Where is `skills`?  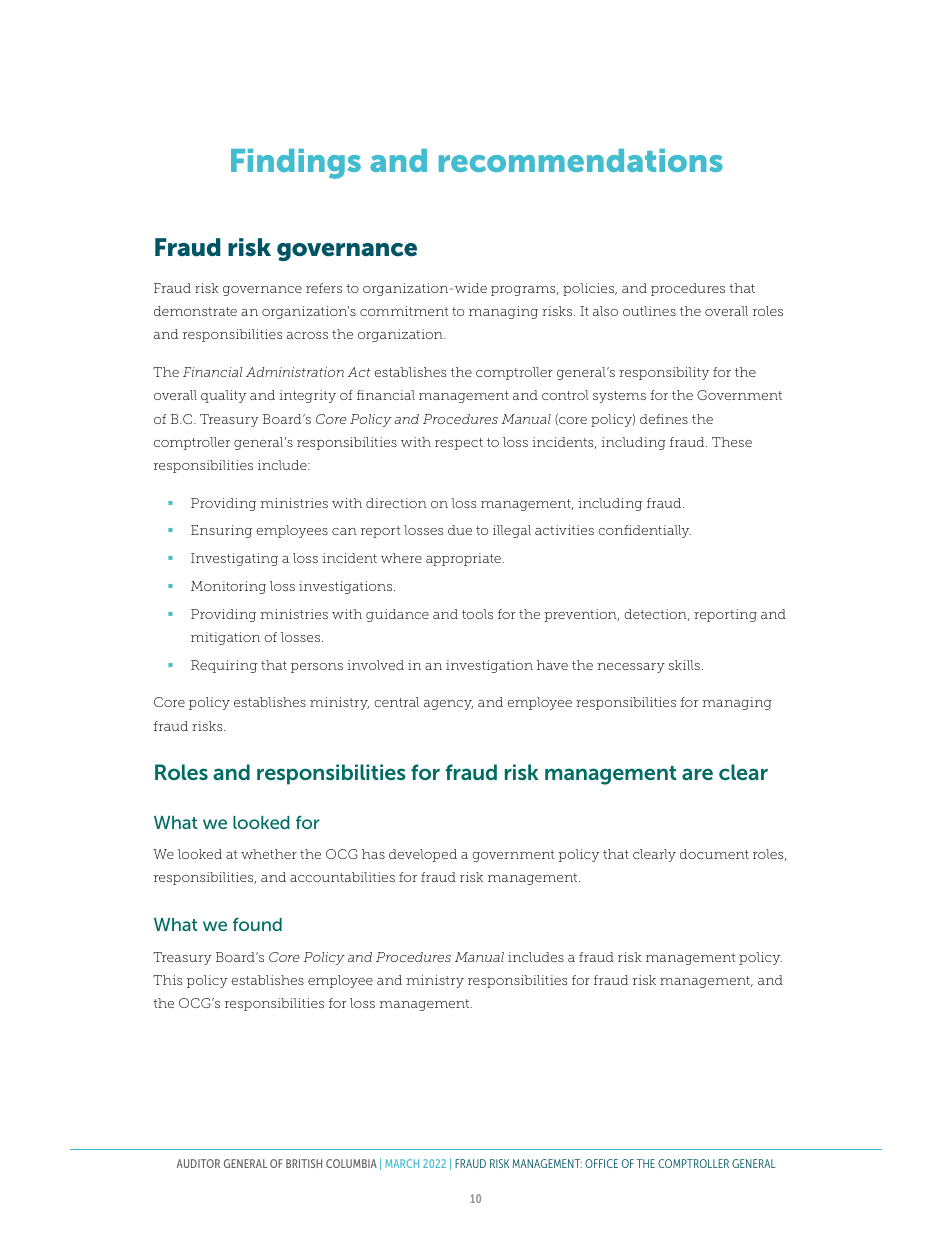 skills is located at coordinates (684, 665).
